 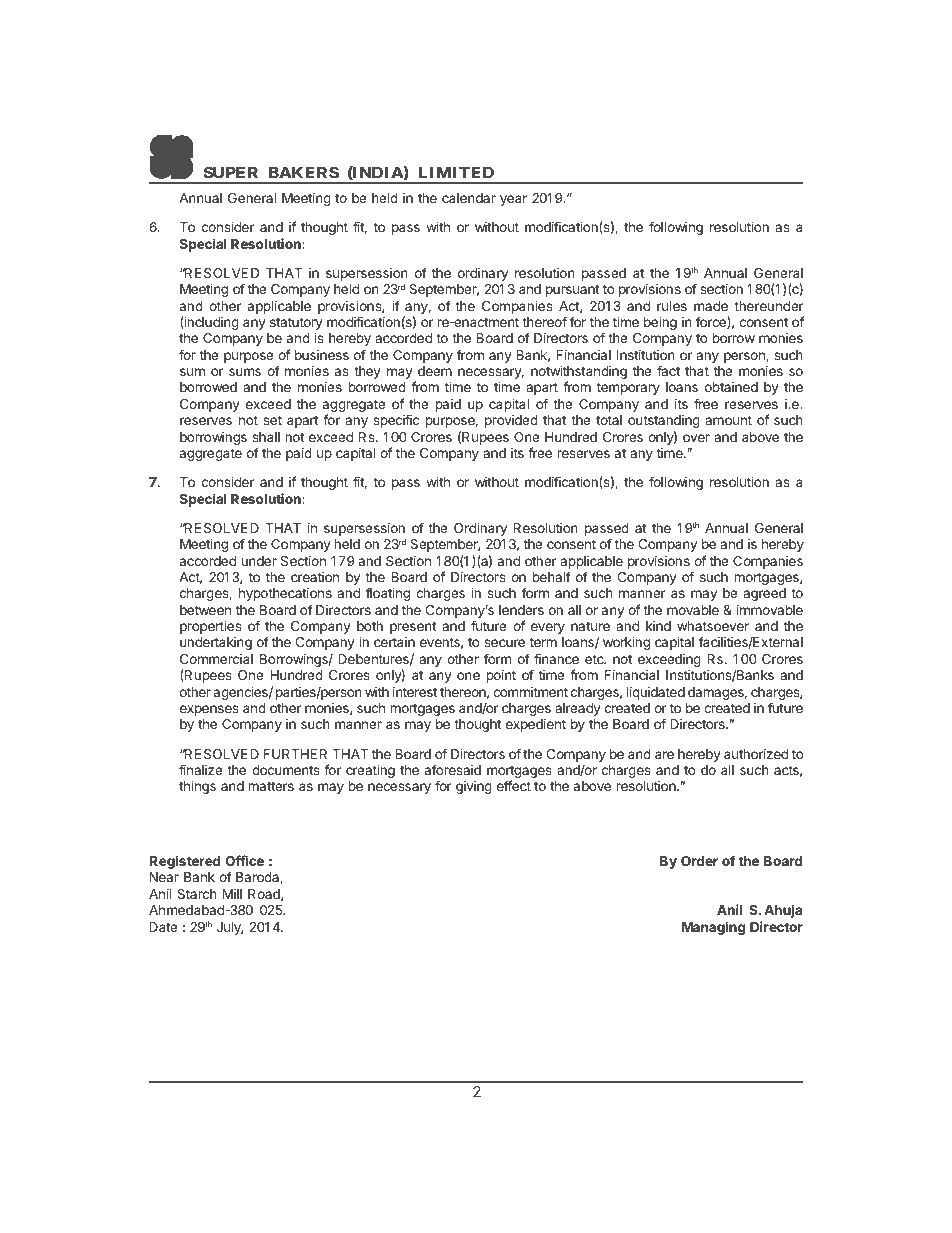 I want to click on liquidated, so click(x=656, y=693).
